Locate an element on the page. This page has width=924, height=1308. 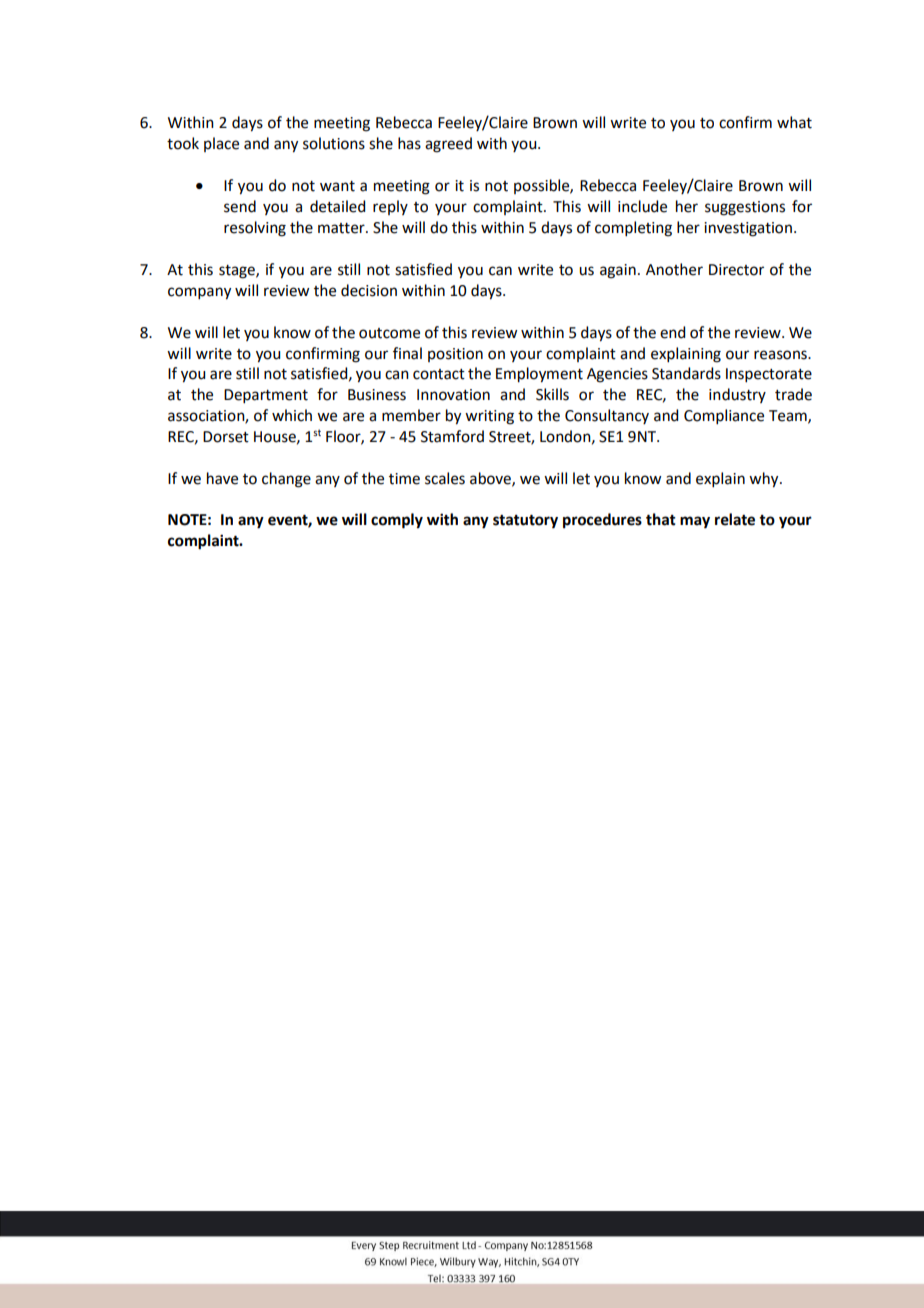
statutory is located at coordinates (525, 522).
